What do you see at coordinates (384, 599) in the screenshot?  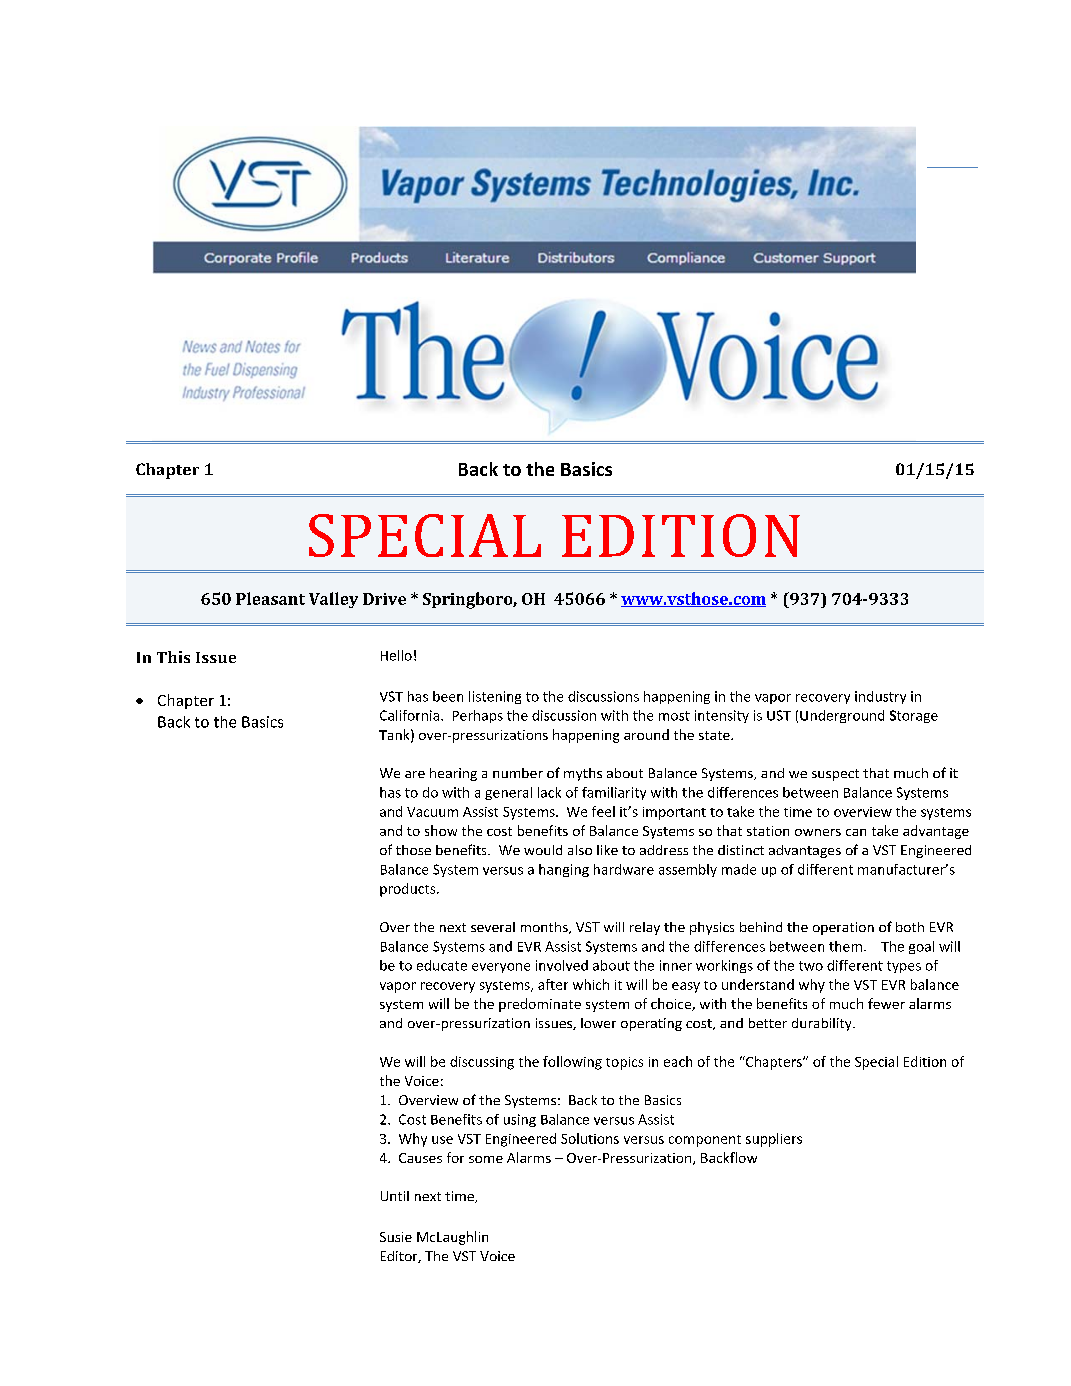 I see `Drive` at bounding box center [384, 599].
